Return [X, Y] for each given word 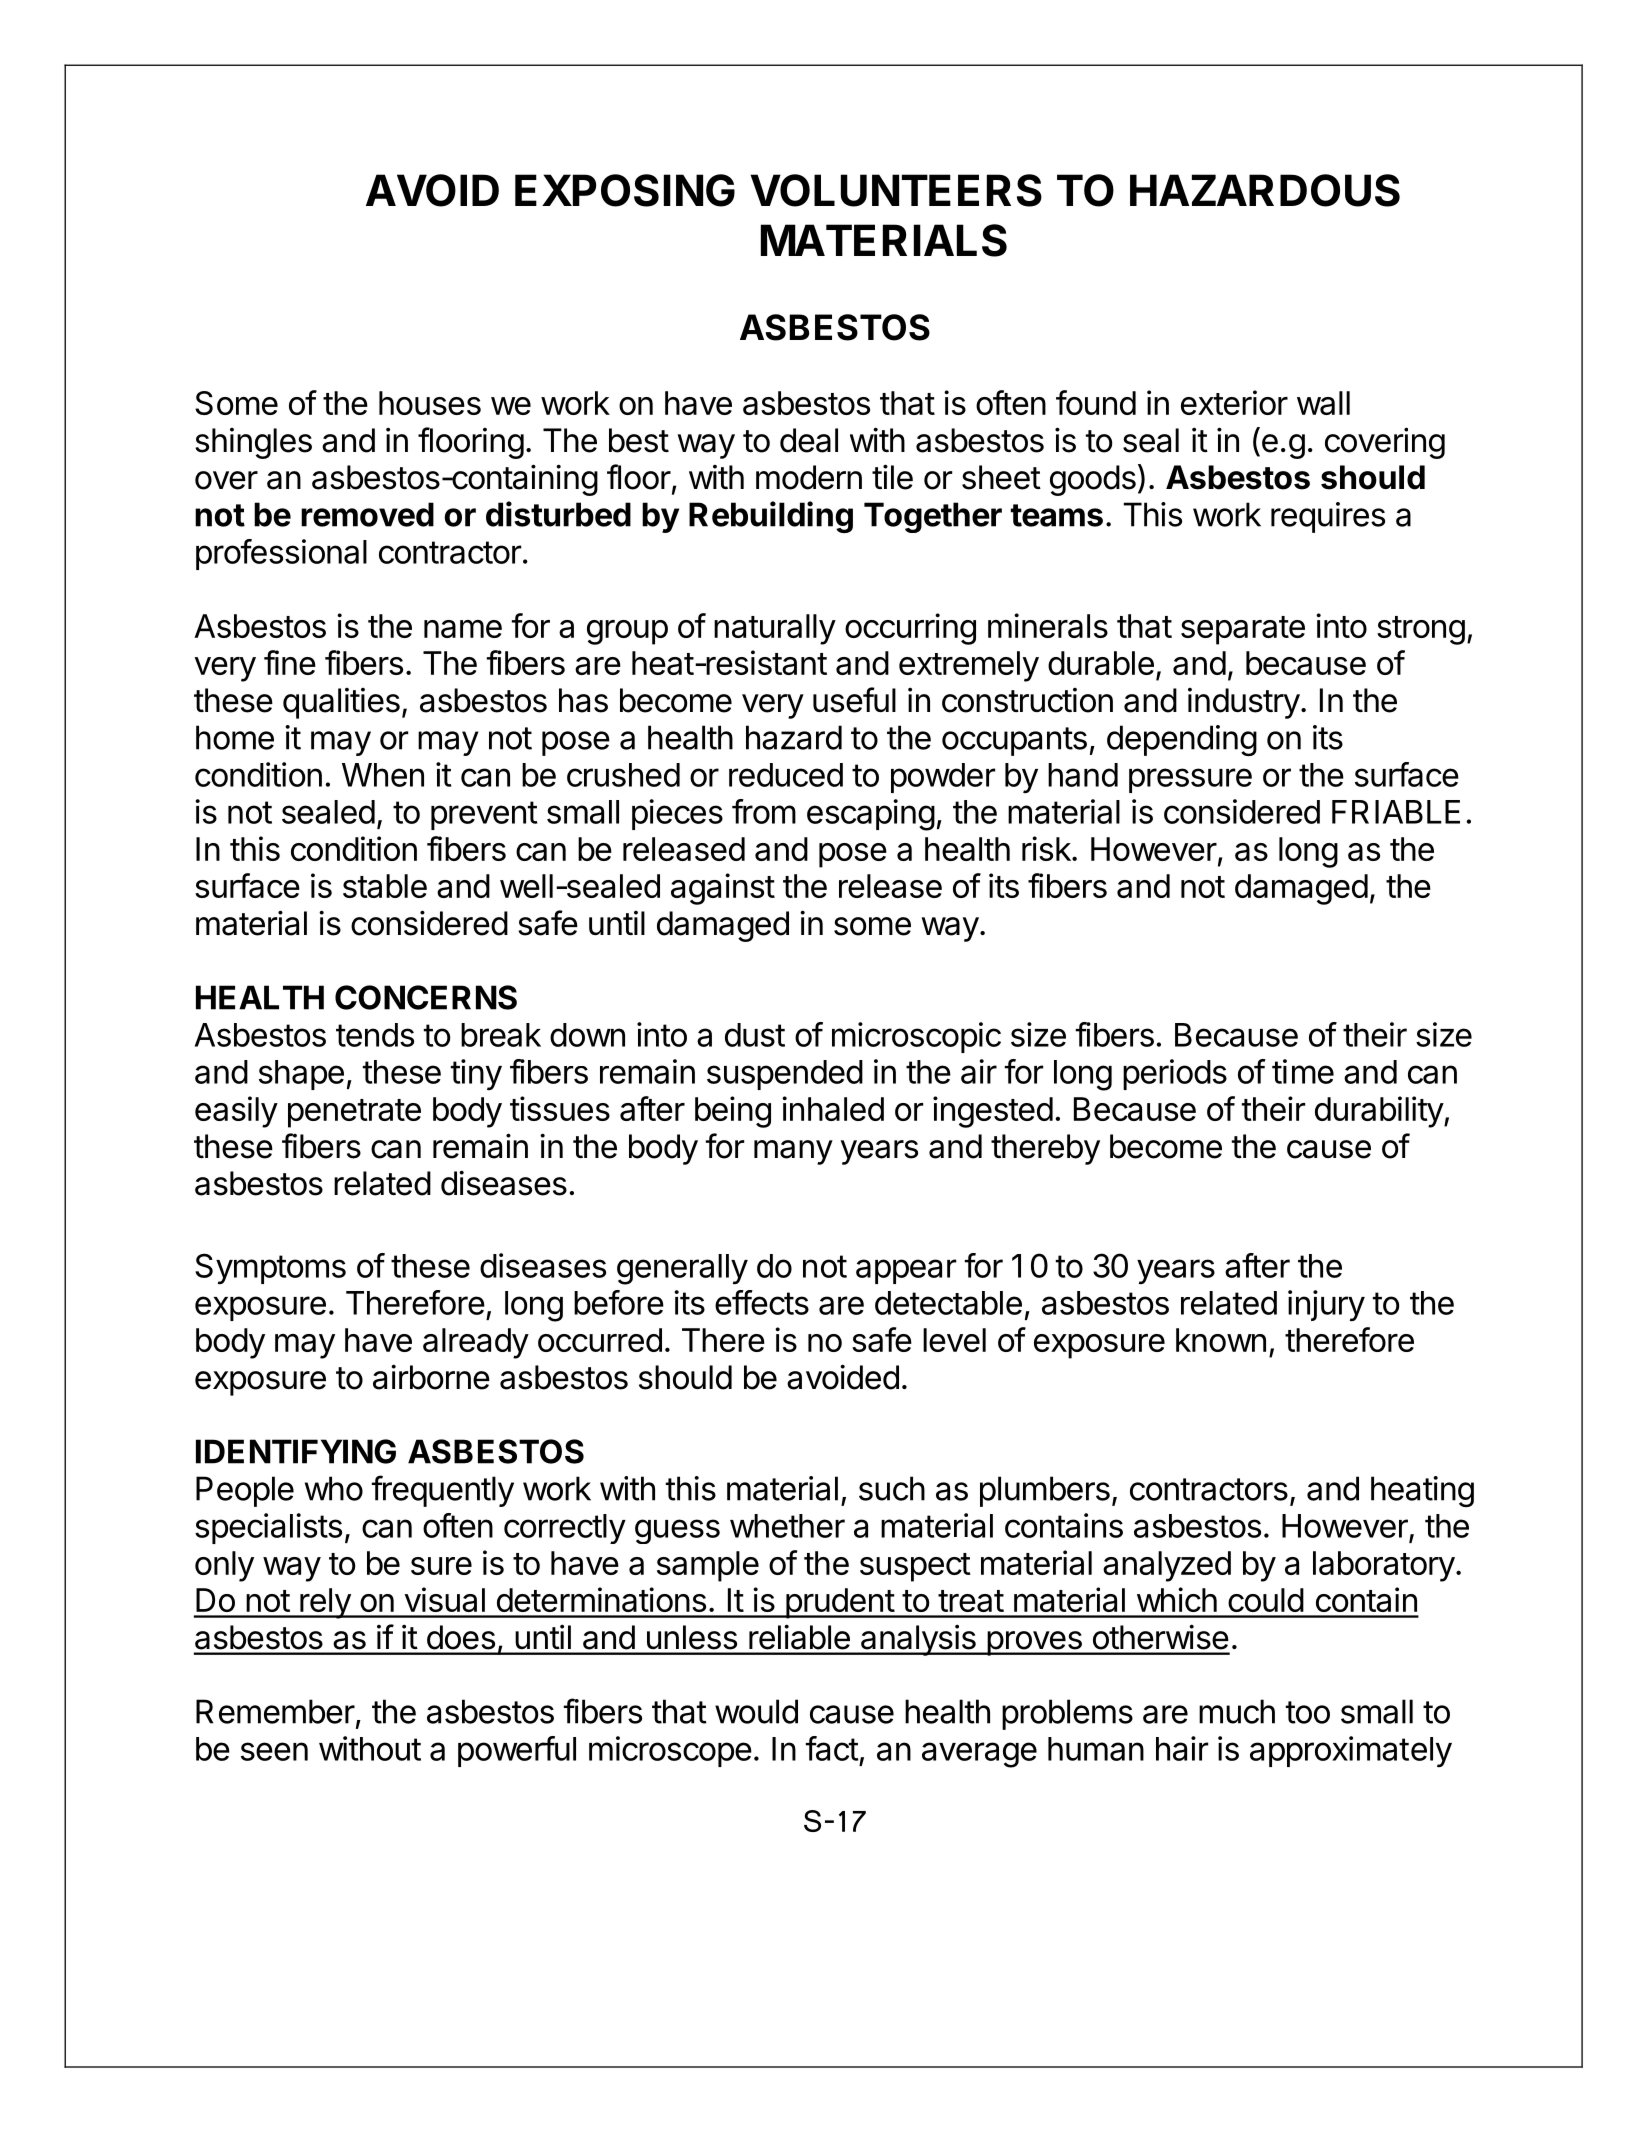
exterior [1234, 402]
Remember [275, 1711]
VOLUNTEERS [896, 190]
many [793, 1152]
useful [854, 700]
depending [1182, 740]
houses [430, 403]
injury [1326, 1305]
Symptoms [270, 1268]
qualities [341, 703]
